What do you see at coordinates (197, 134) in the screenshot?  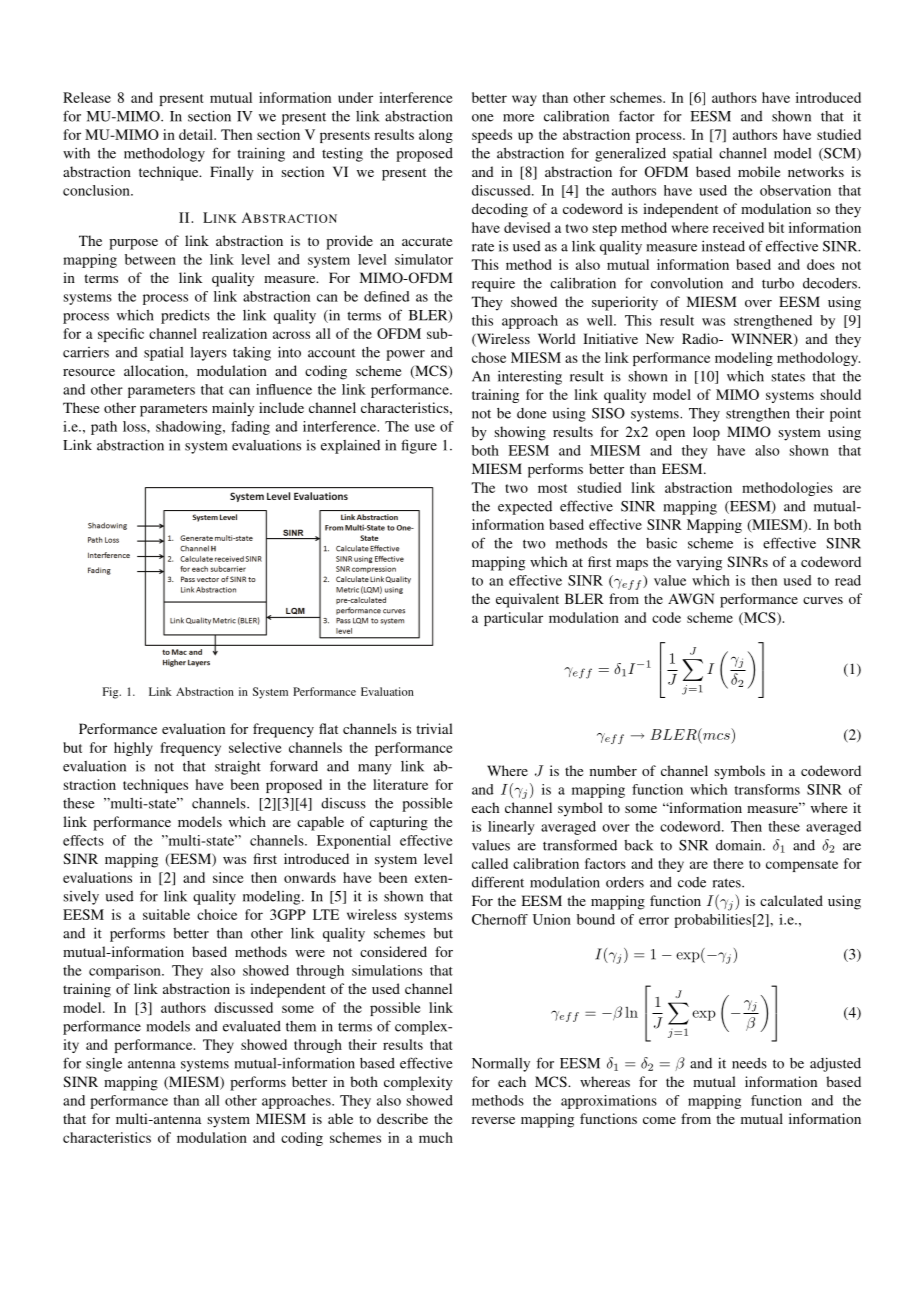 I see `detail` at bounding box center [197, 134].
